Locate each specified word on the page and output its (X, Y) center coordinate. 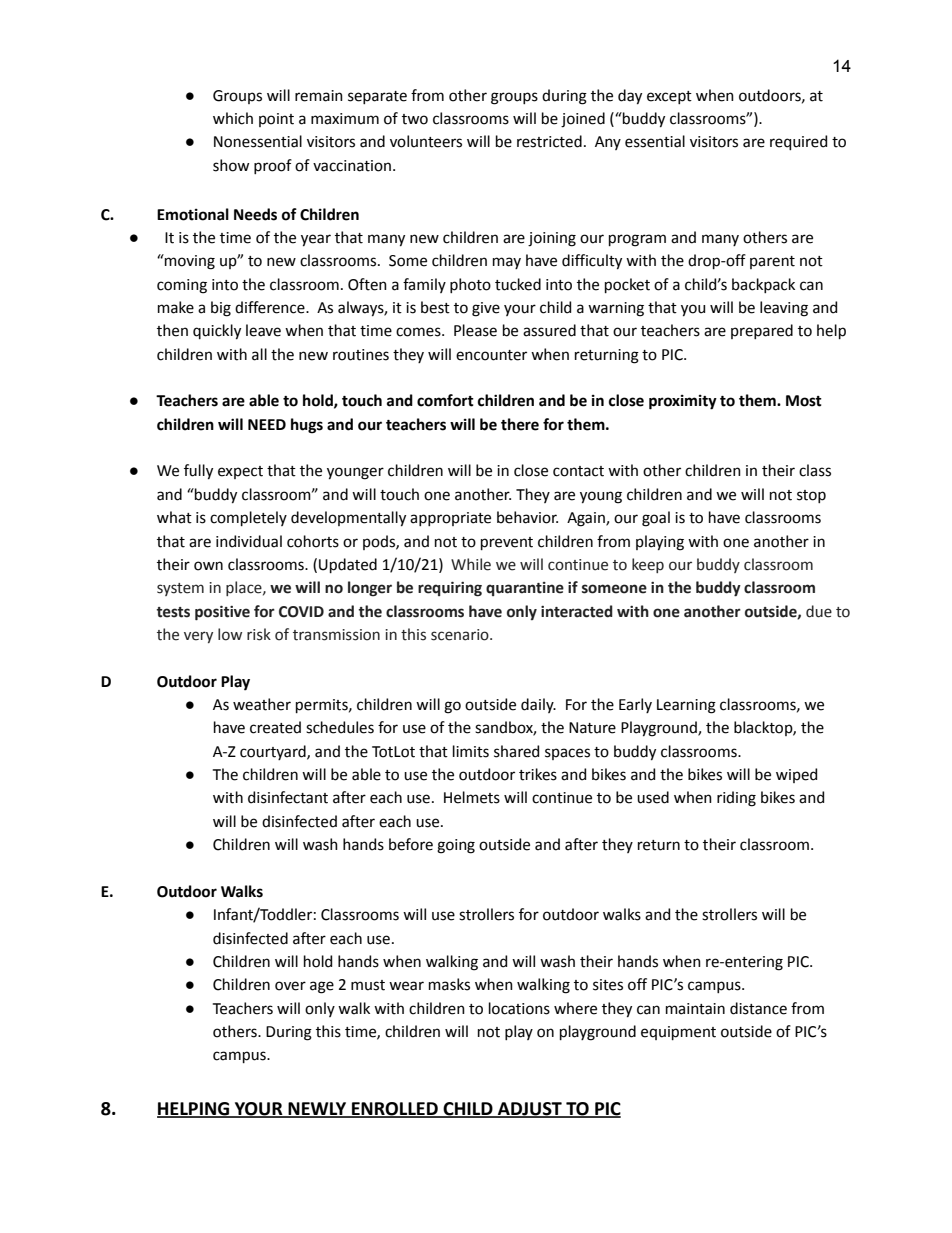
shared (516, 751)
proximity (683, 402)
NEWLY (317, 1109)
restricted (549, 141)
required (798, 142)
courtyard (274, 752)
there (520, 424)
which (233, 118)
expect (240, 472)
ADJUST (530, 1109)
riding (736, 799)
